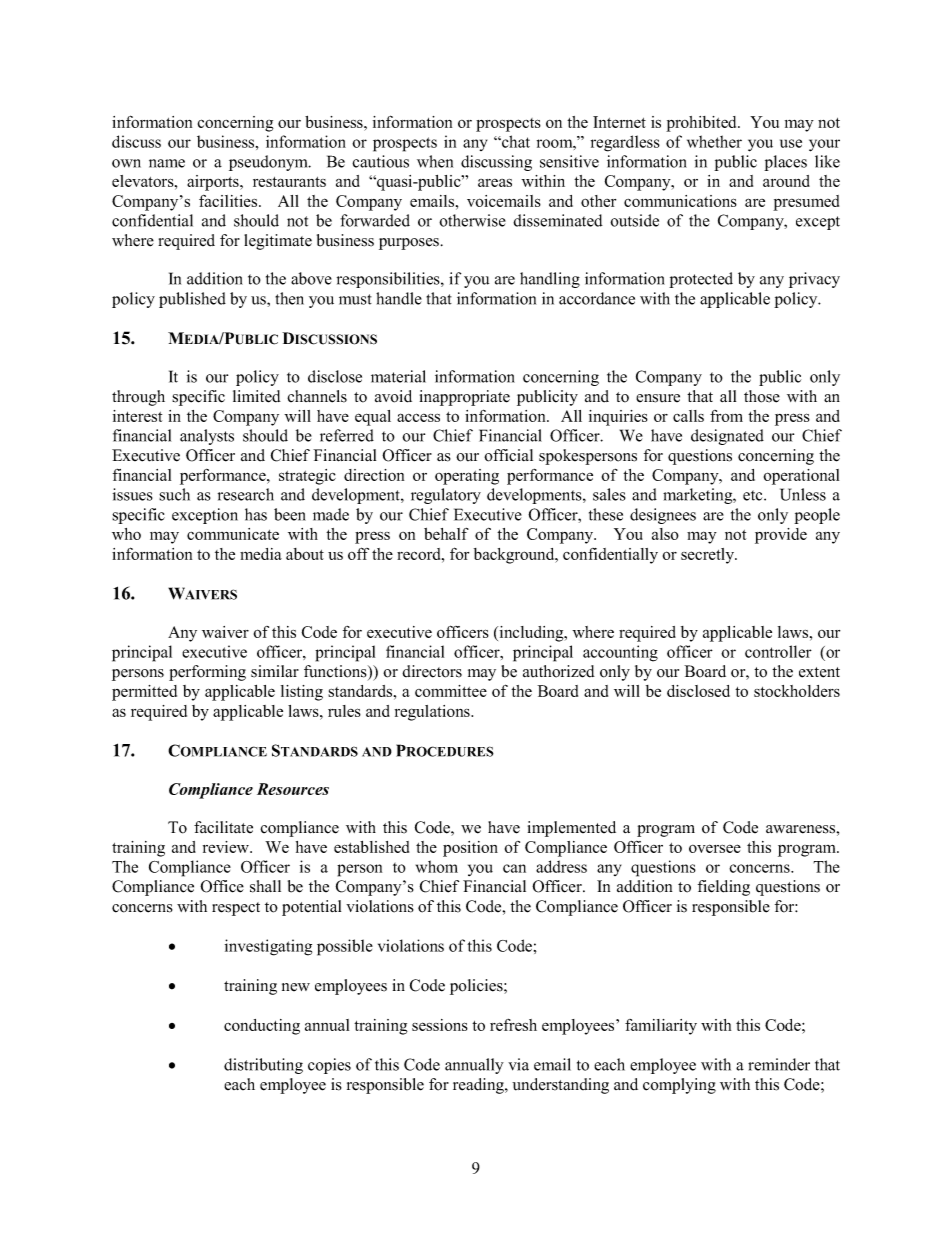  Describe the element at coordinates (531, 634) in the page. I see `including` at that location.
